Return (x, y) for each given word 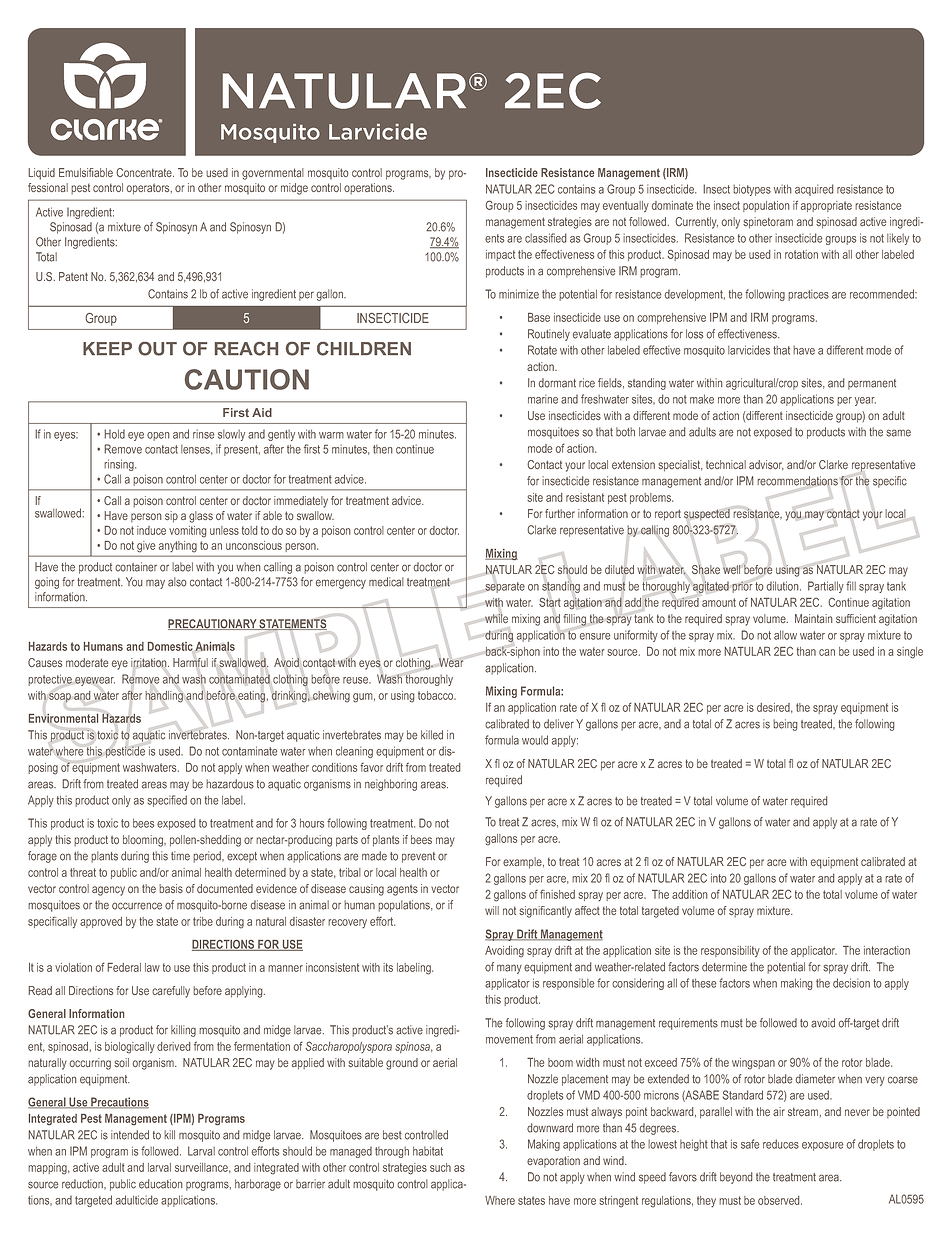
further (560, 513)
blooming (144, 841)
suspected (707, 514)
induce (151, 530)
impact (500, 255)
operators (149, 189)
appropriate (826, 206)
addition (690, 894)
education (161, 1184)
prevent (418, 857)
